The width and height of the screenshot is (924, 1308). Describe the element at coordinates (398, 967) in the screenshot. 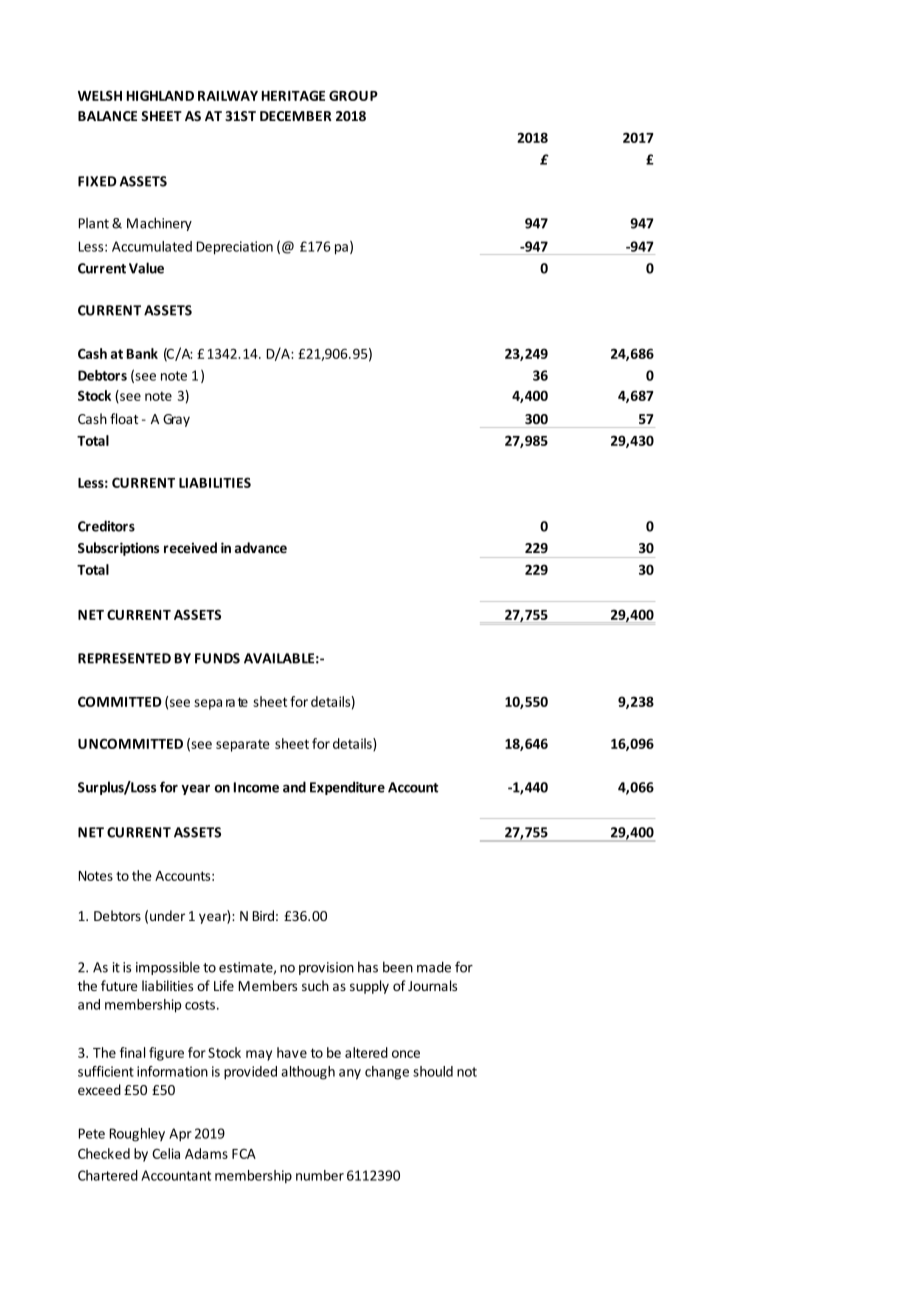

I see `been` at that location.
